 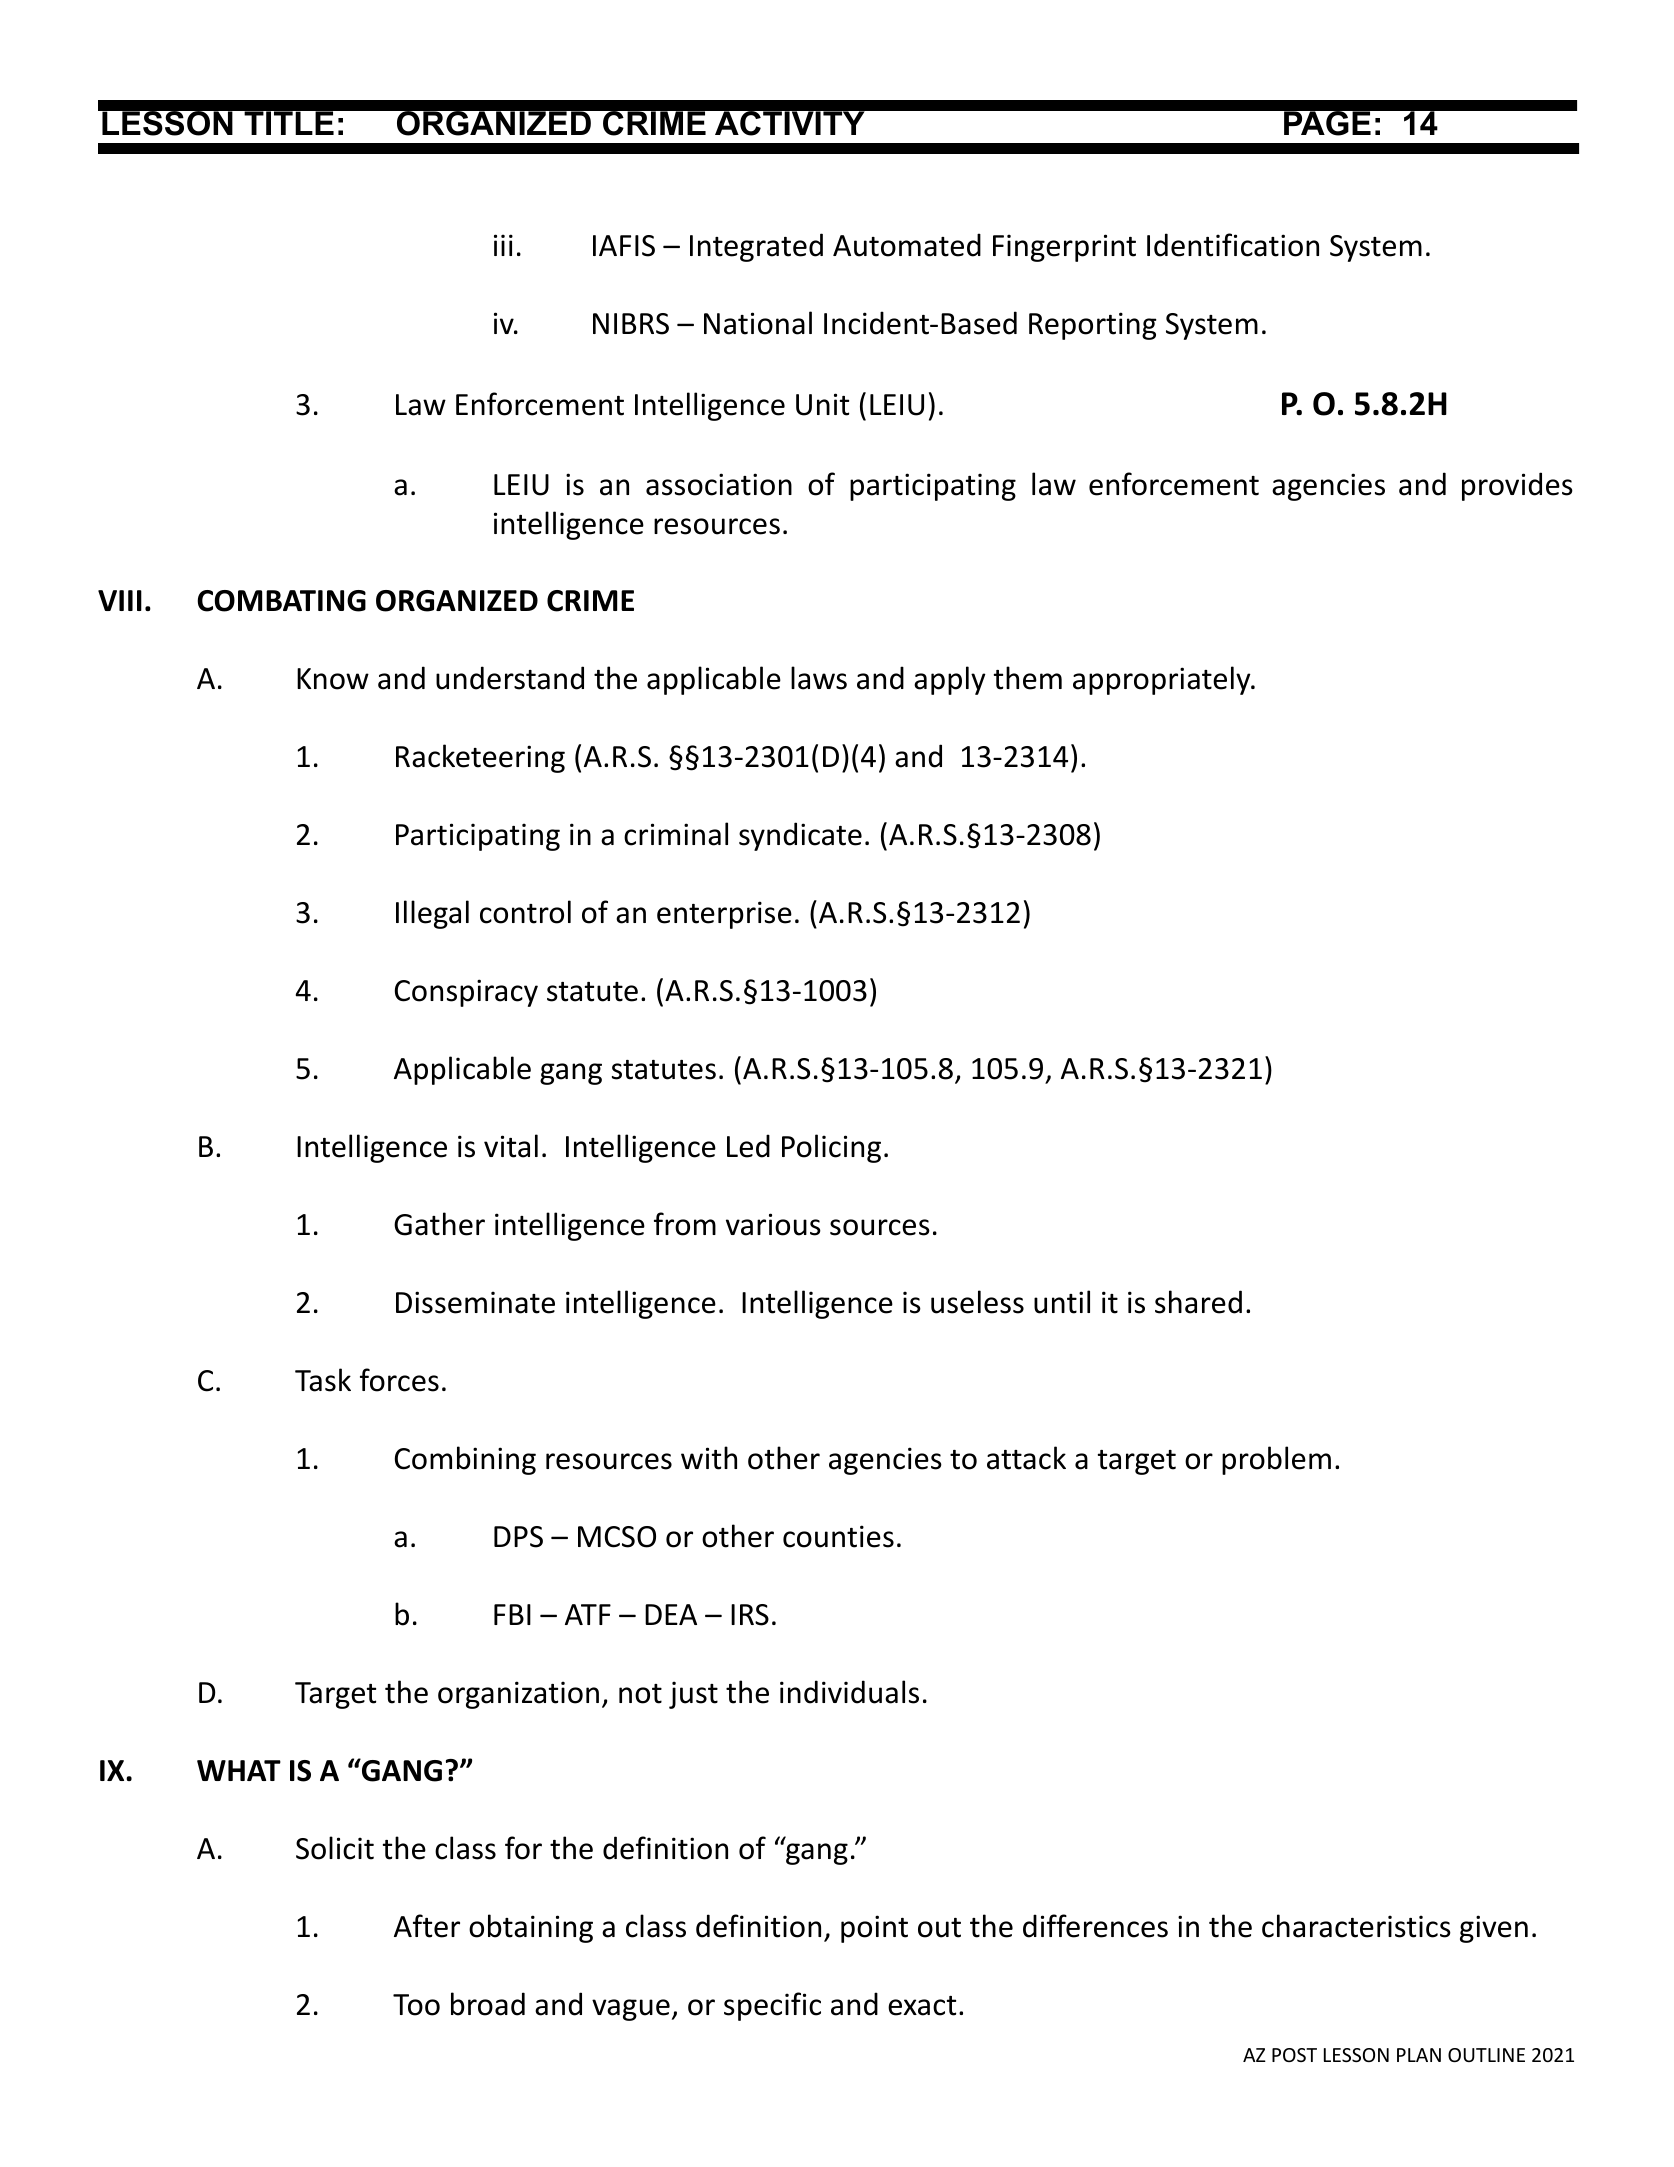 I want to click on COMBATING, so click(x=281, y=601).
